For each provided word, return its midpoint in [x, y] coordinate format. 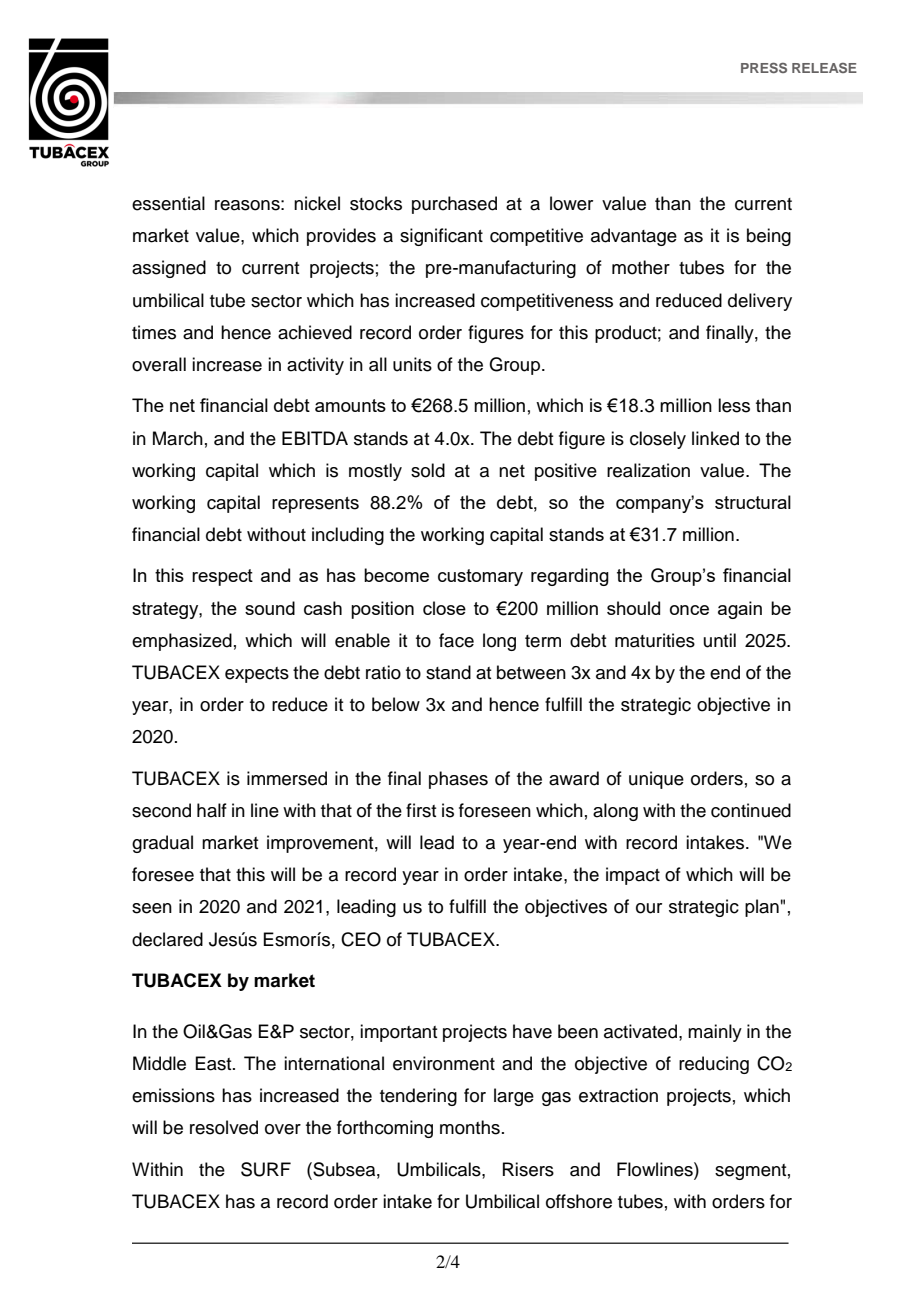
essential [168, 203]
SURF [266, 1169]
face [456, 640]
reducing [714, 1065]
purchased [454, 205]
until [720, 640]
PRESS [764, 67]
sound [270, 608]
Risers [528, 1169]
